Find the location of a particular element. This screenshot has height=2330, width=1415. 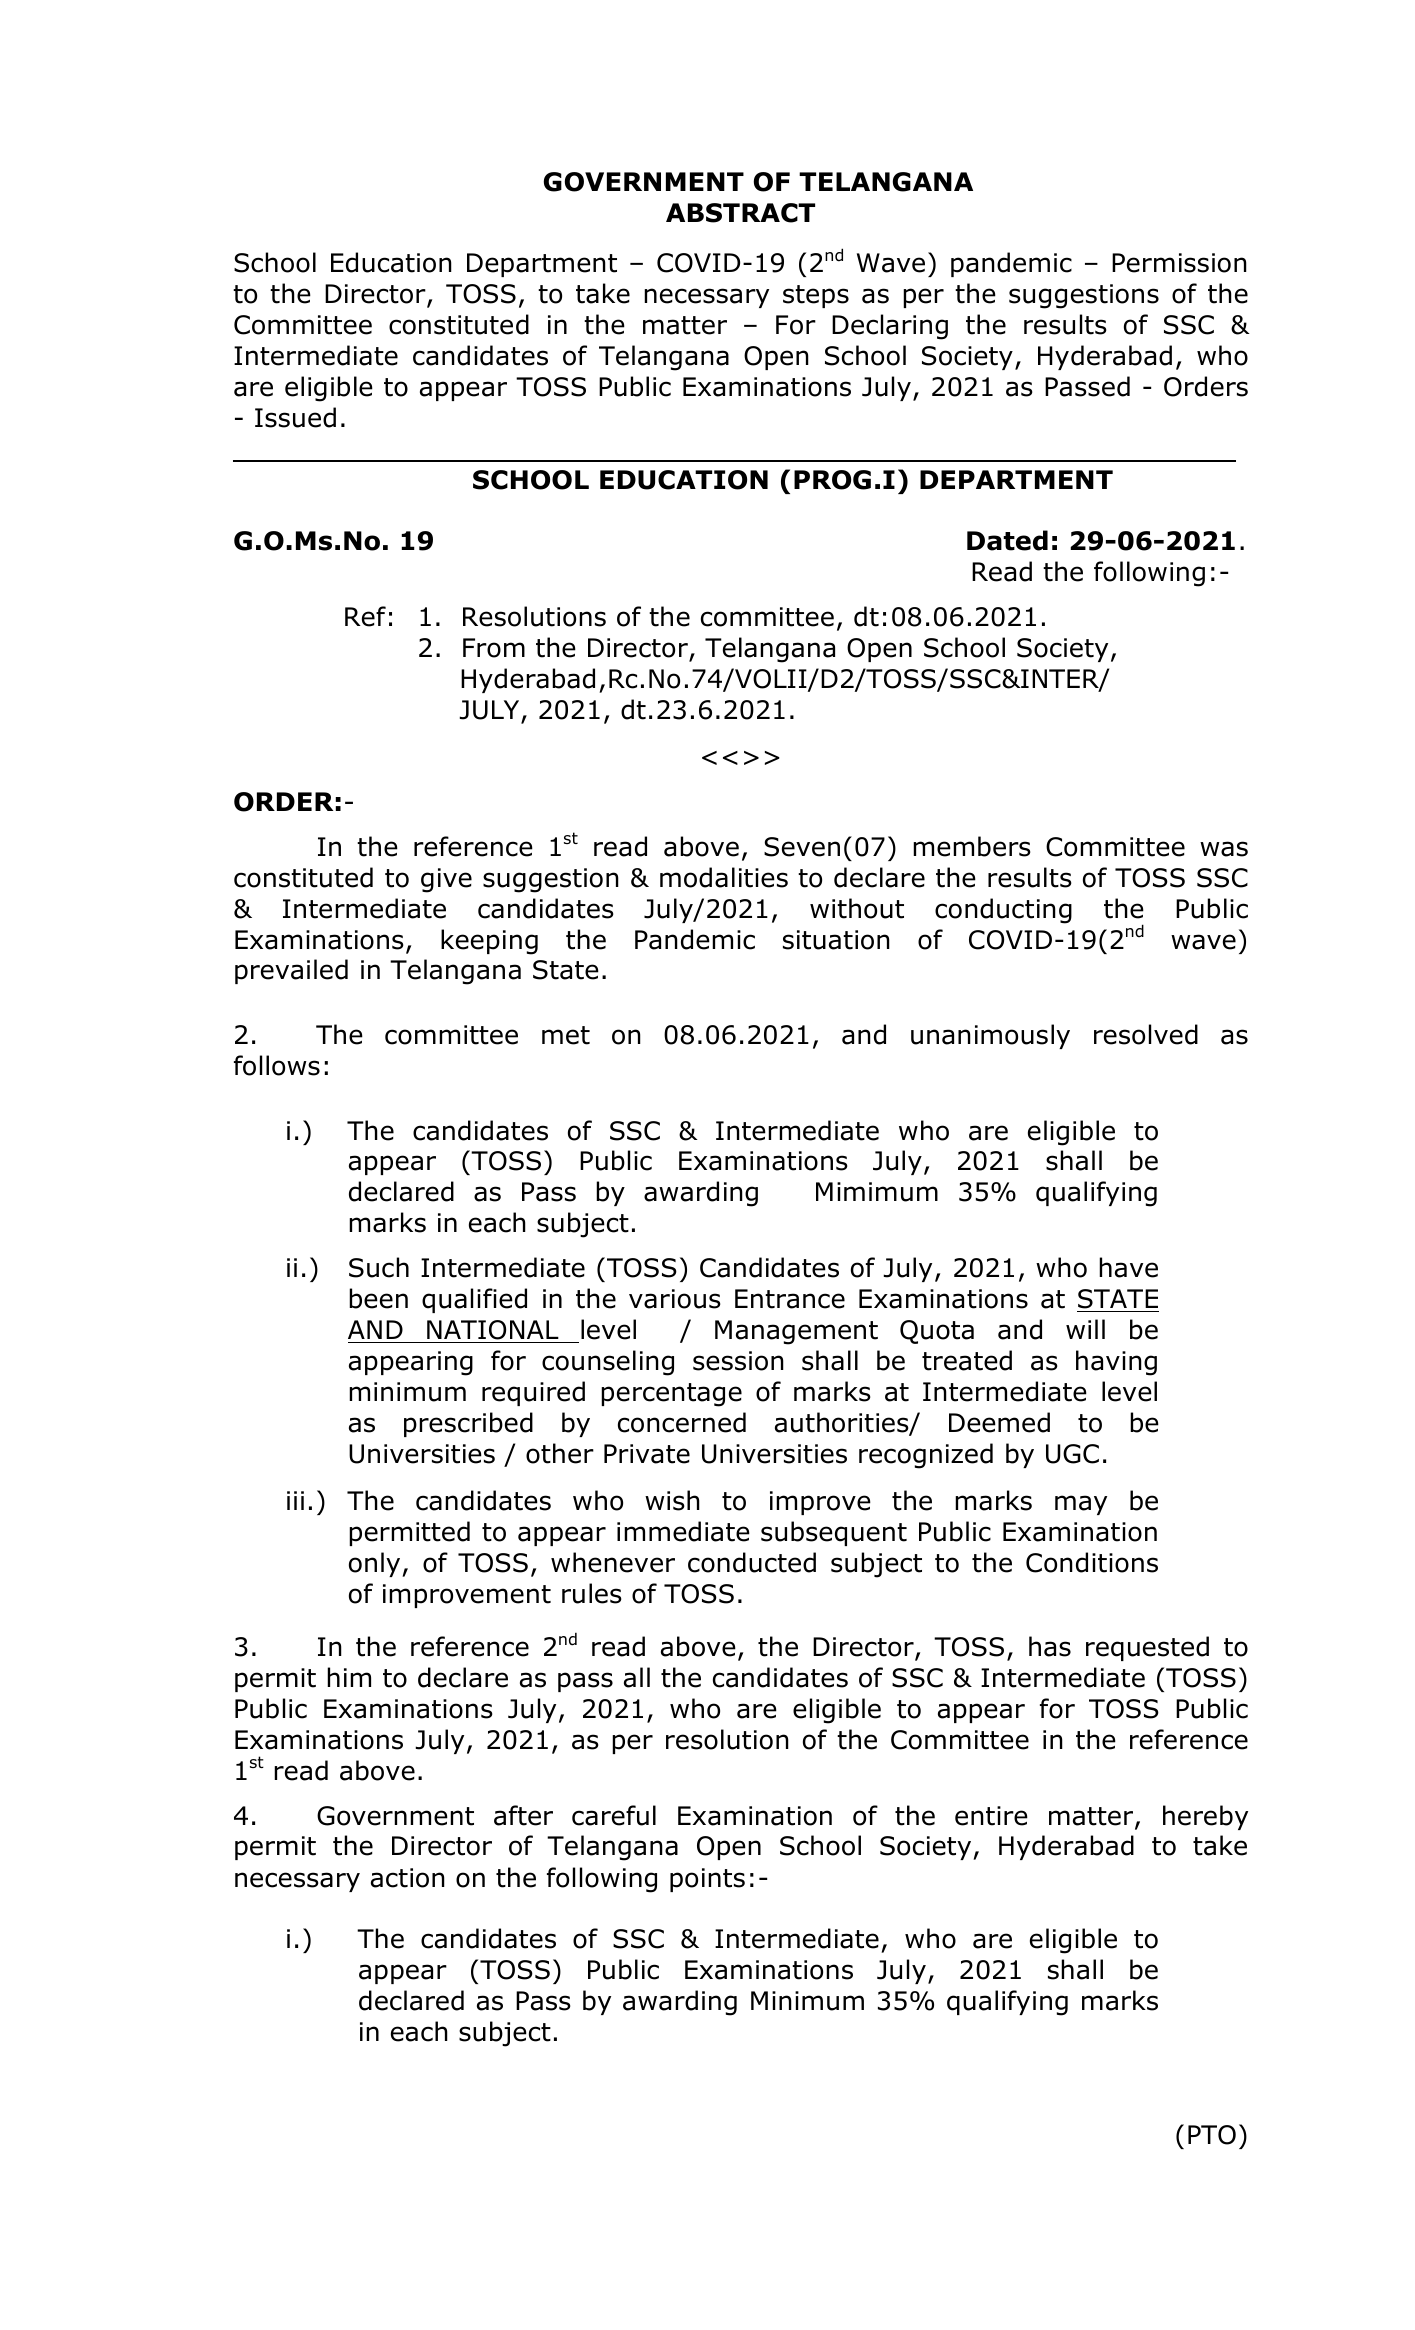

Permission is located at coordinates (1179, 263).
